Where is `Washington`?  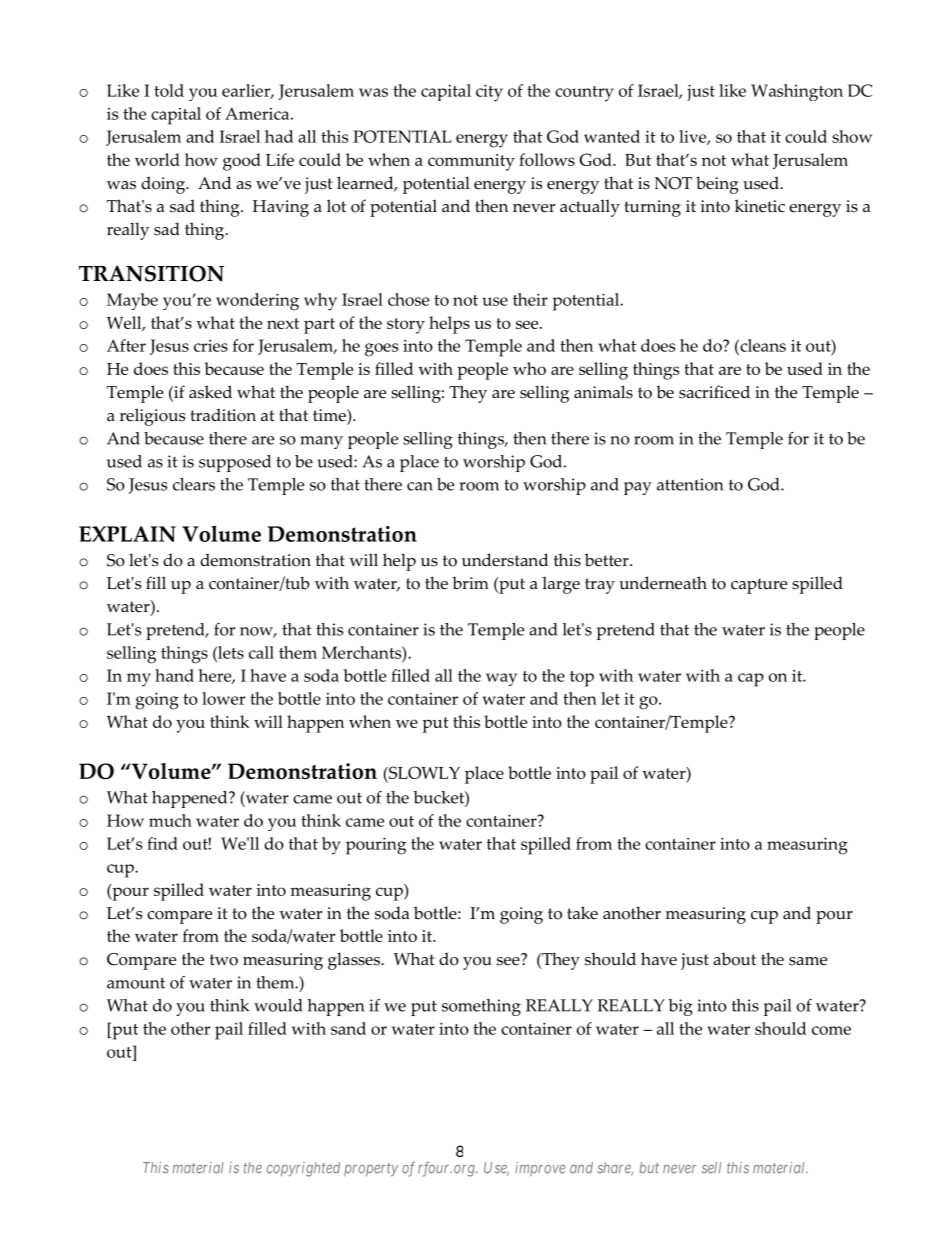
Washington is located at coordinates (797, 92).
